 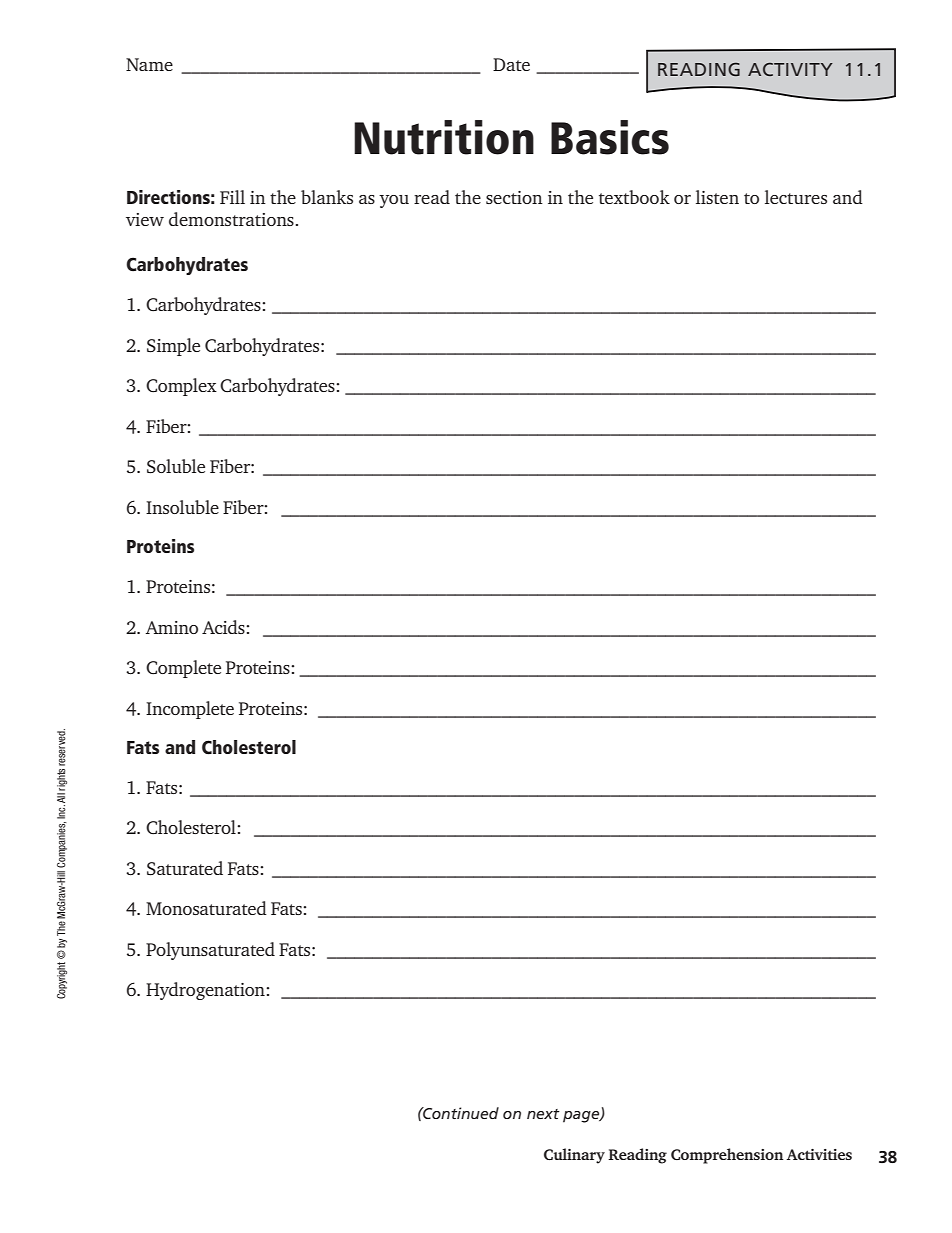 What do you see at coordinates (181, 387) in the screenshot?
I see `Complex` at bounding box center [181, 387].
